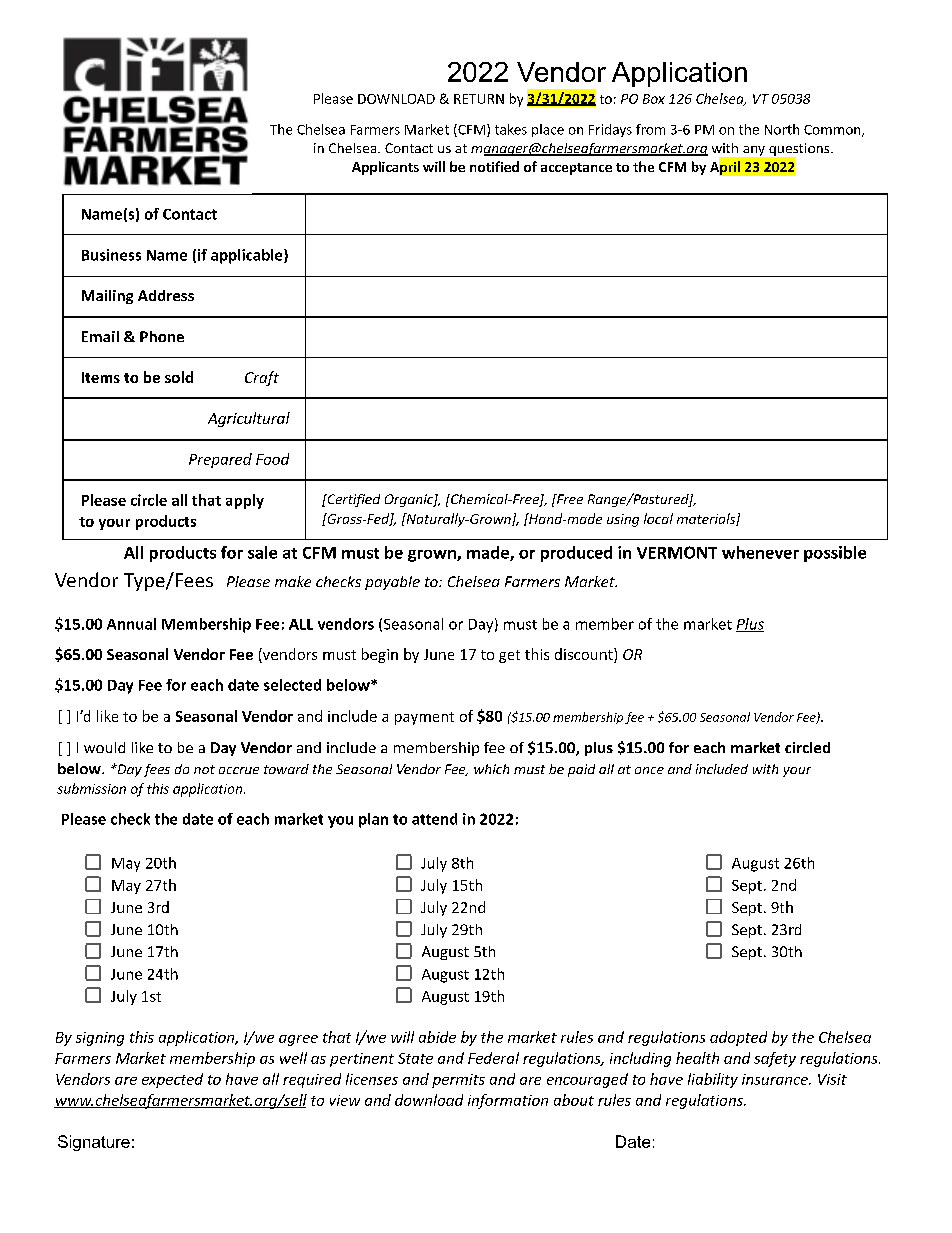  Describe the element at coordinates (458, 1081) in the screenshot. I see `permits` at that location.
